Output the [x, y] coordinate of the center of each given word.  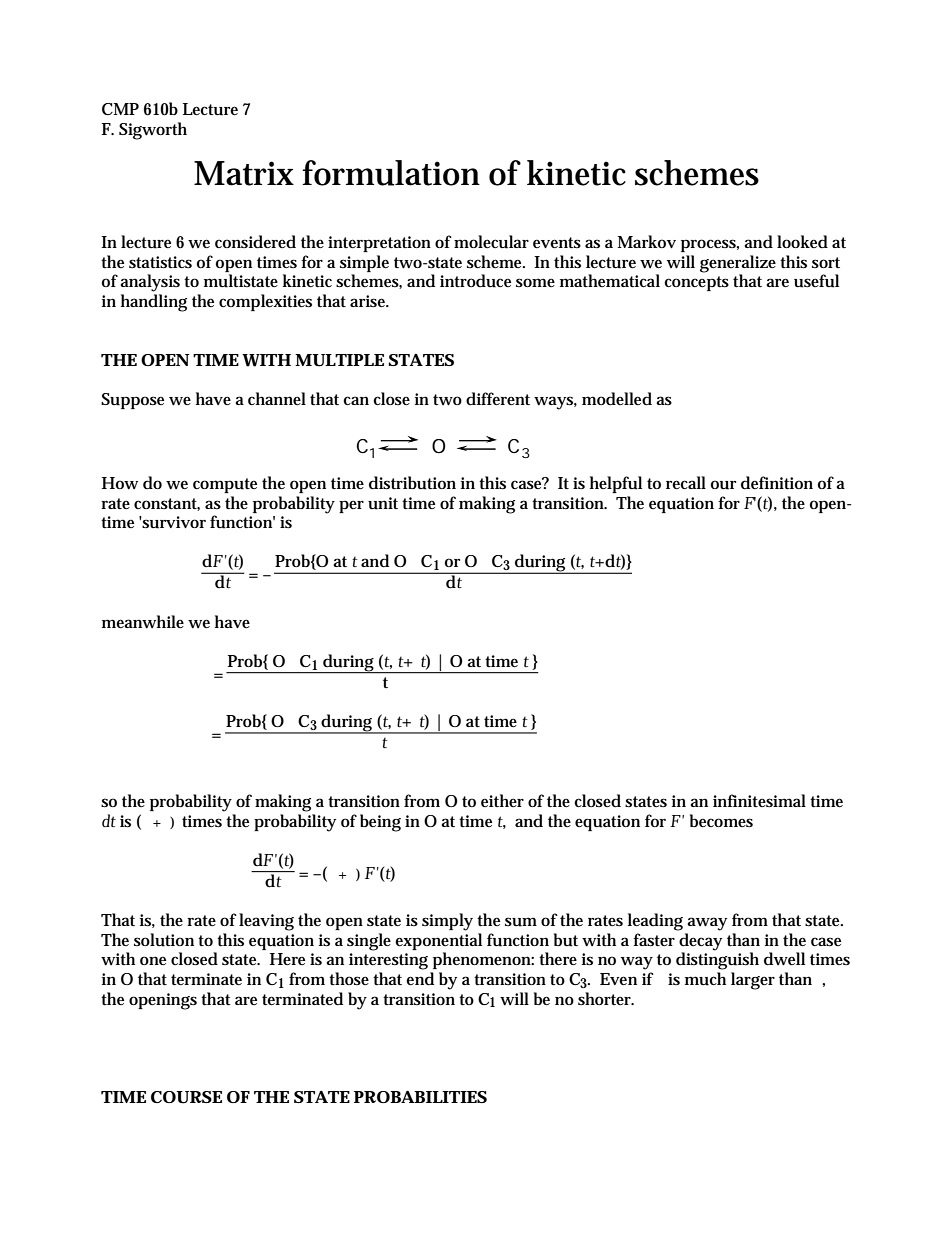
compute [225, 485]
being [380, 823]
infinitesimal [759, 800]
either [502, 800]
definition [777, 483]
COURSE [186, 1097]
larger [753, 981]
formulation [391, 173]
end [420, 979]
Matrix [244, 173]
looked [802, 241]
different [498, 399]
